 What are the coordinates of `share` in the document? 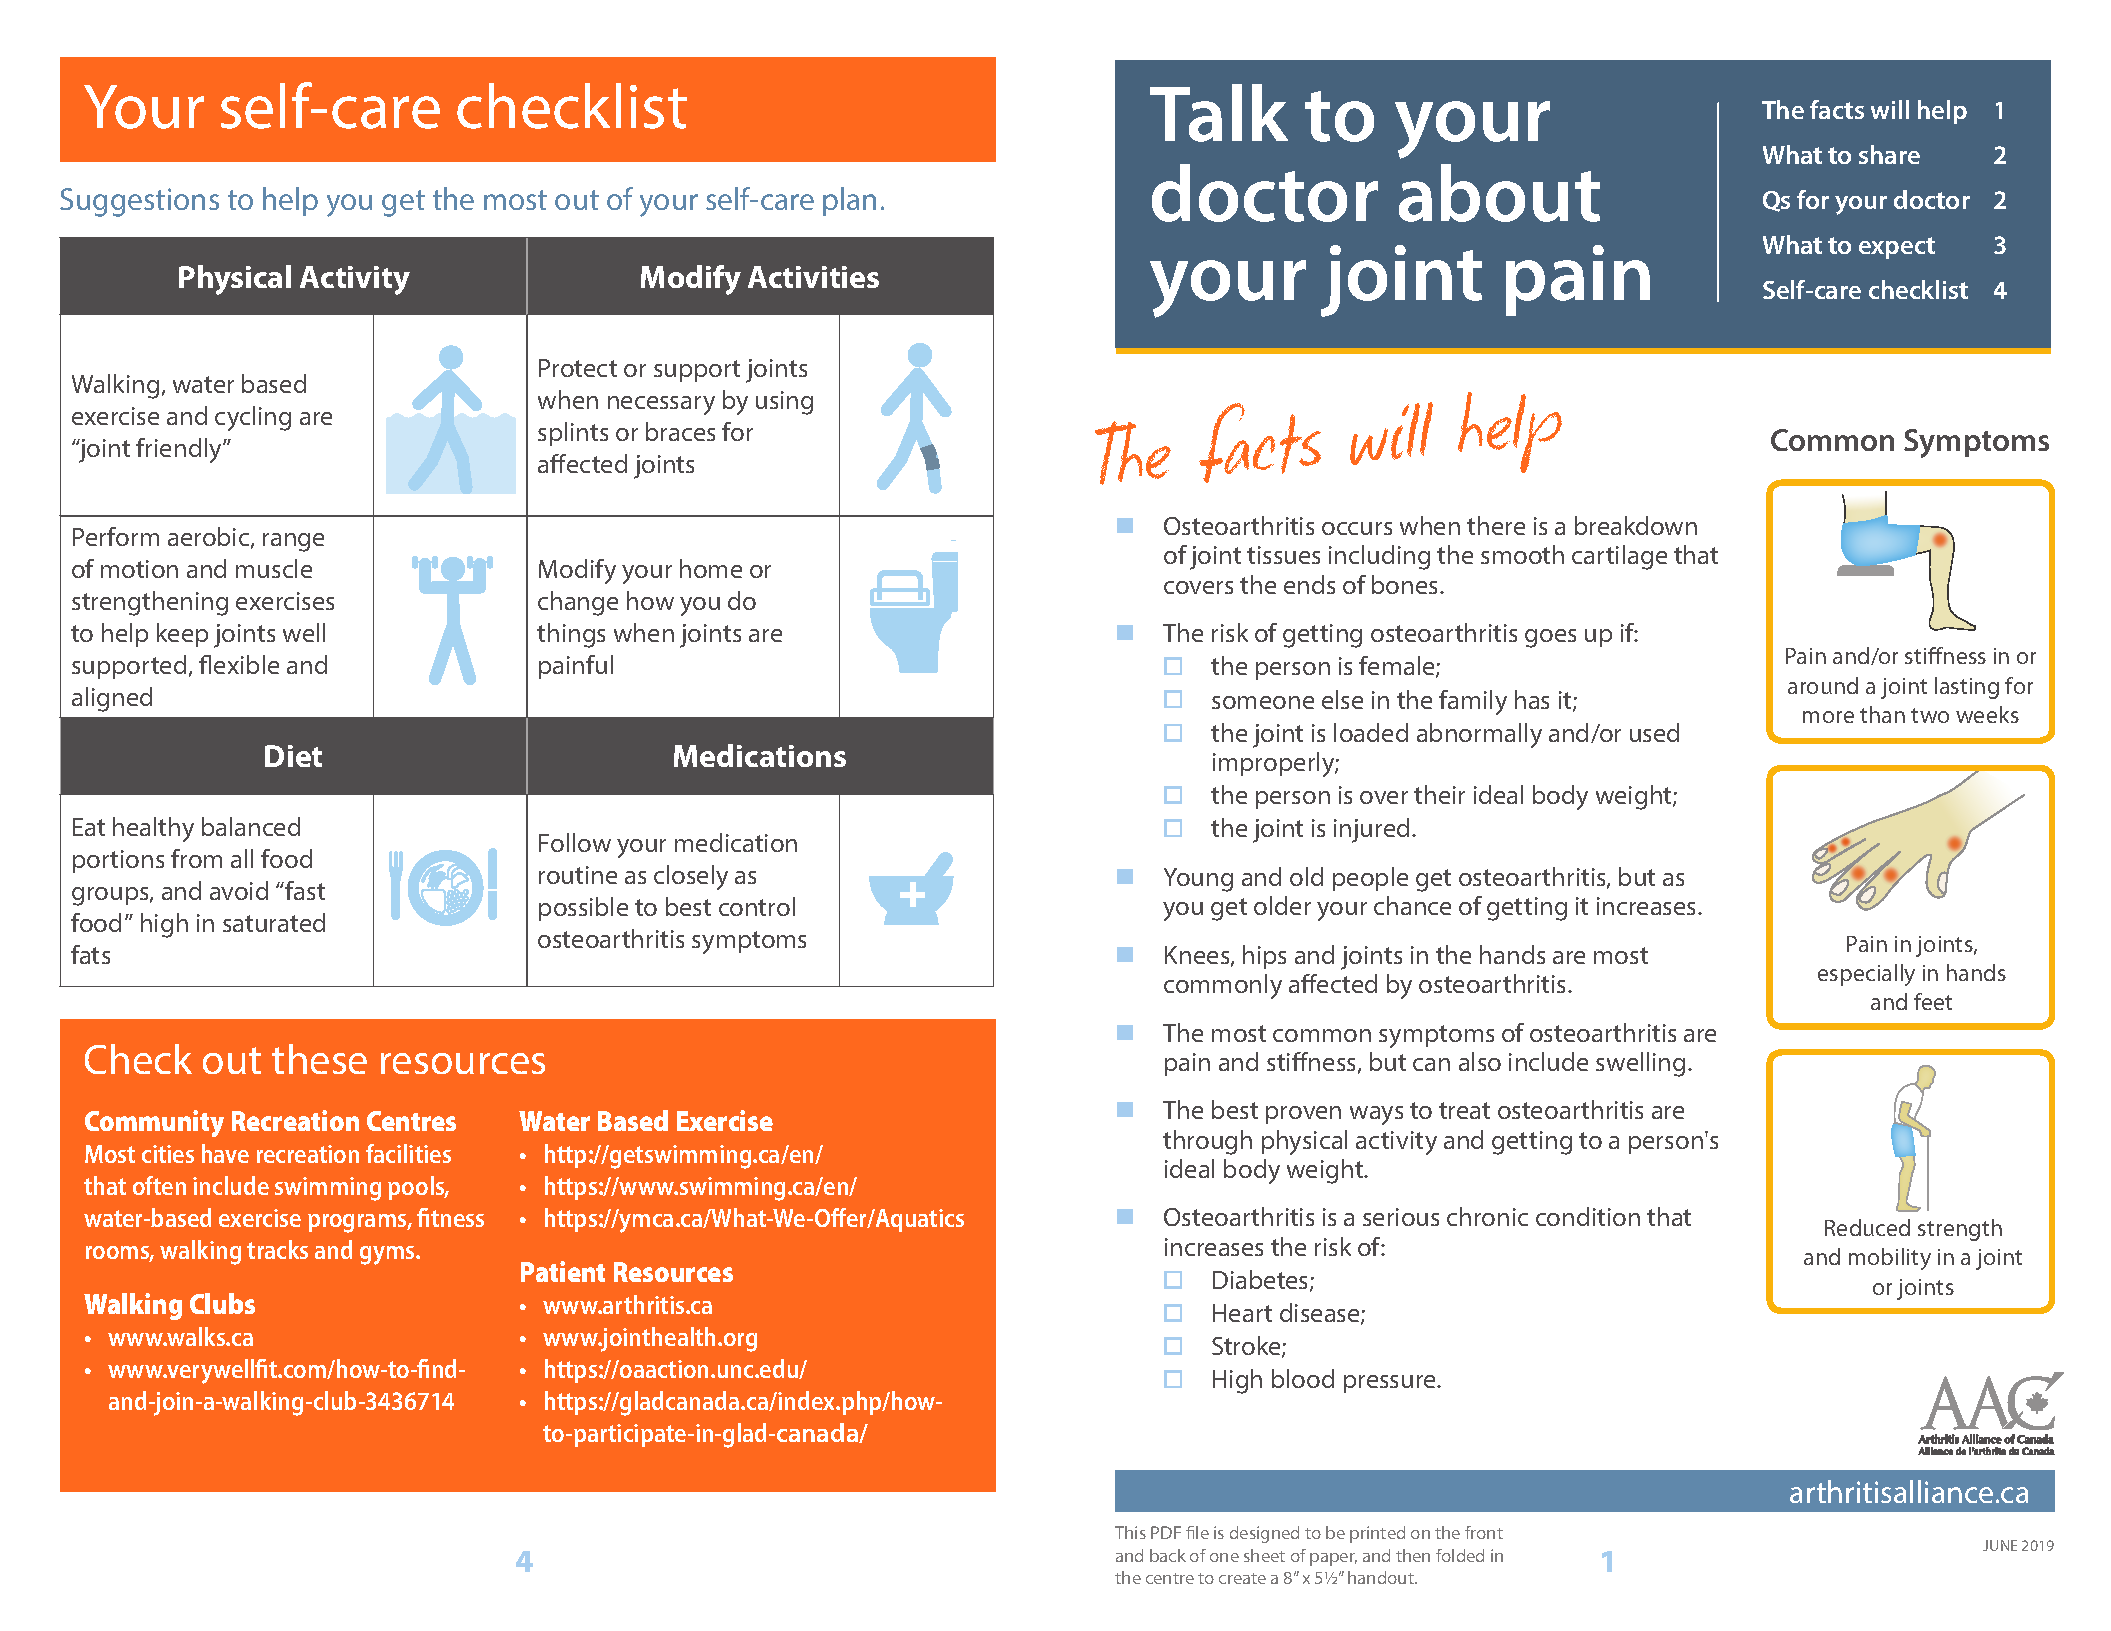 It's located at (1889, 154).
